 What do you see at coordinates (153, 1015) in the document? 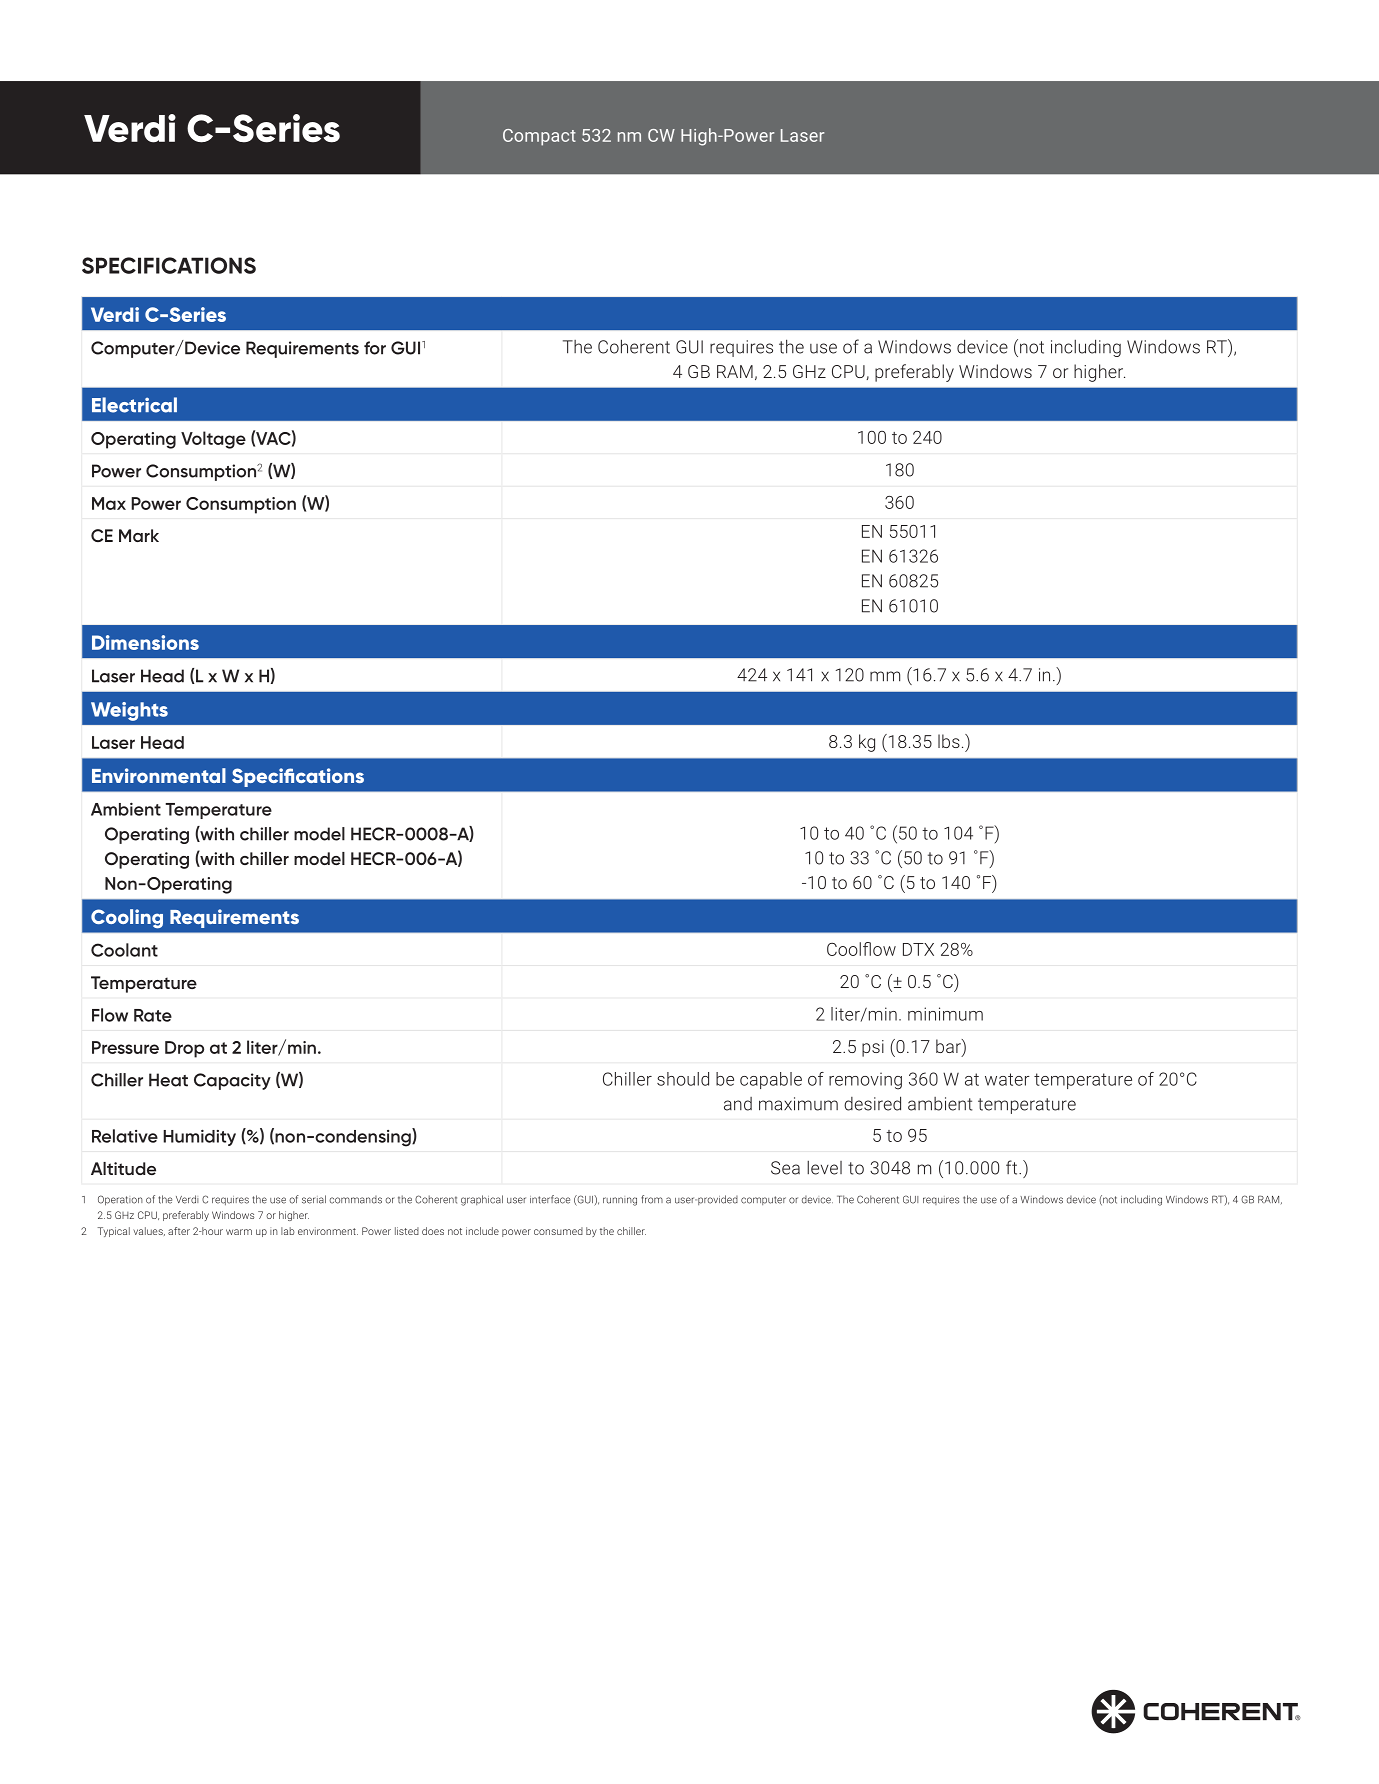
I see `Rate` at bounding box center [153, 1015].
